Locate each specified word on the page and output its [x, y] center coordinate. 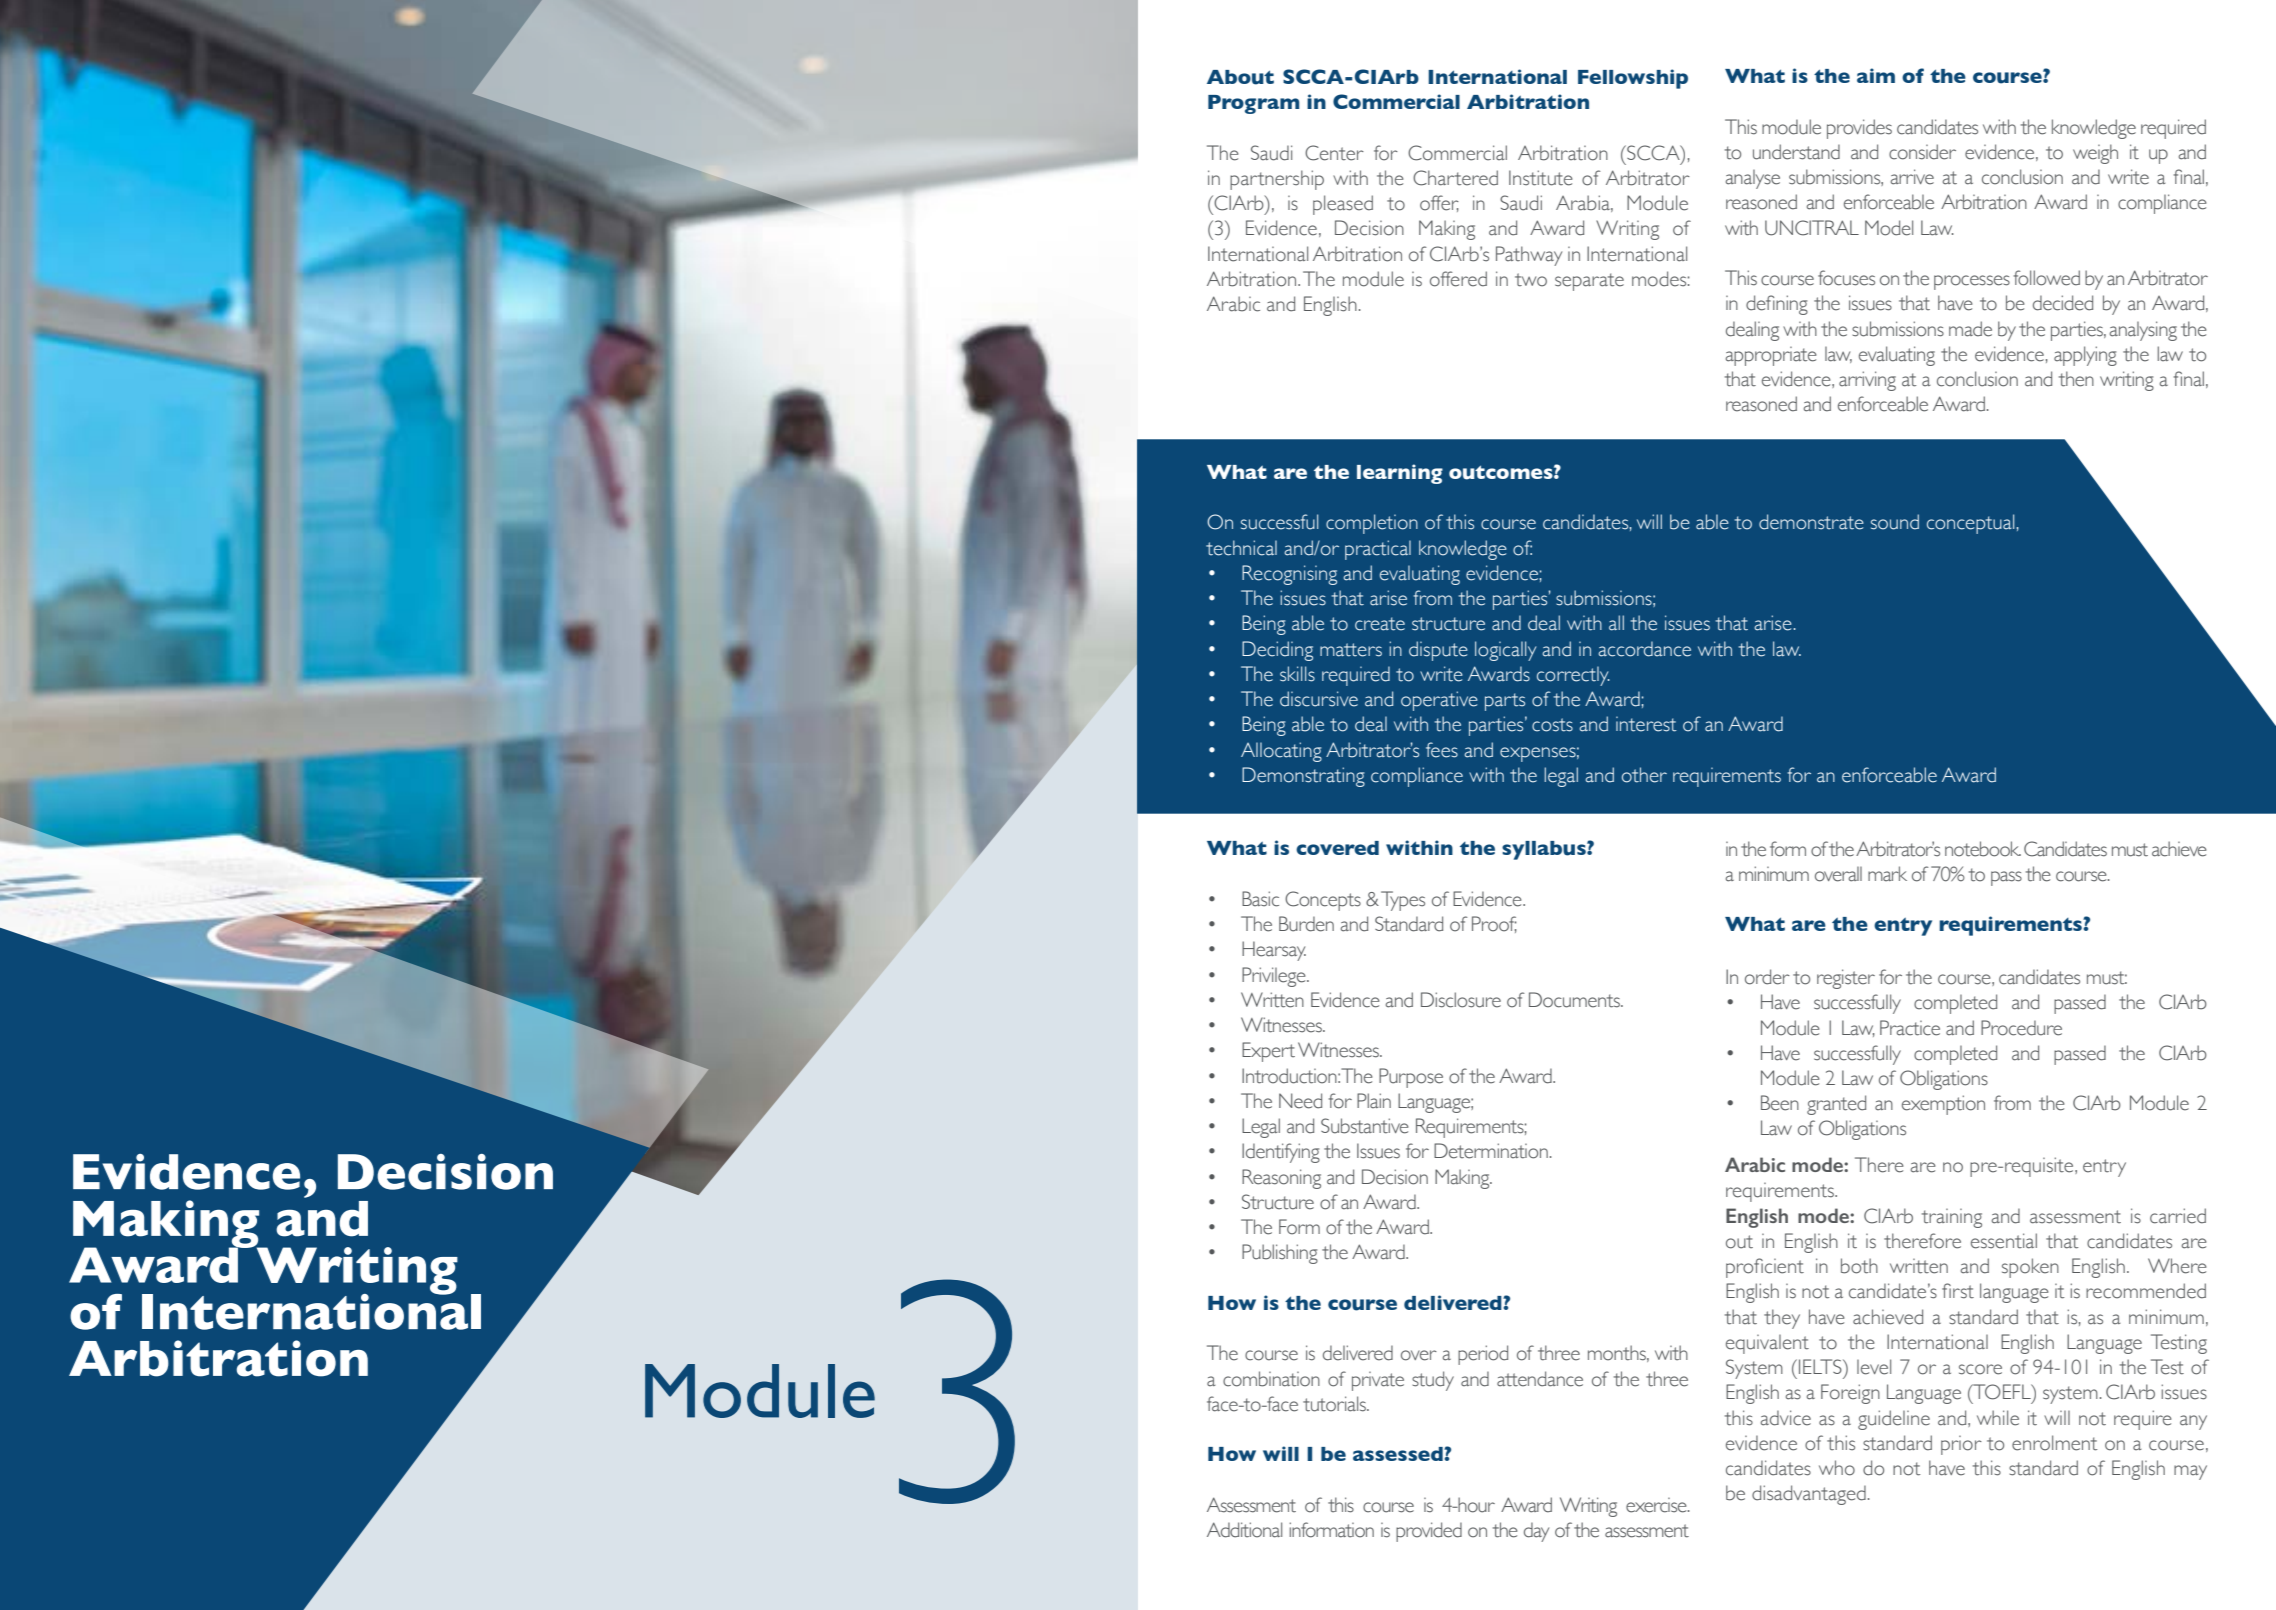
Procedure [2021, 1028]
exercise [1657, 1505]
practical [1378, 550]
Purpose [1411, 1078]
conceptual [1970, 524]
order [1767, 977]
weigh [2095, 154]
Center [1334, 153]
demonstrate [1811, 522]
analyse [1753, 179]
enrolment [2055, 1443]
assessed [1399, 1454]
